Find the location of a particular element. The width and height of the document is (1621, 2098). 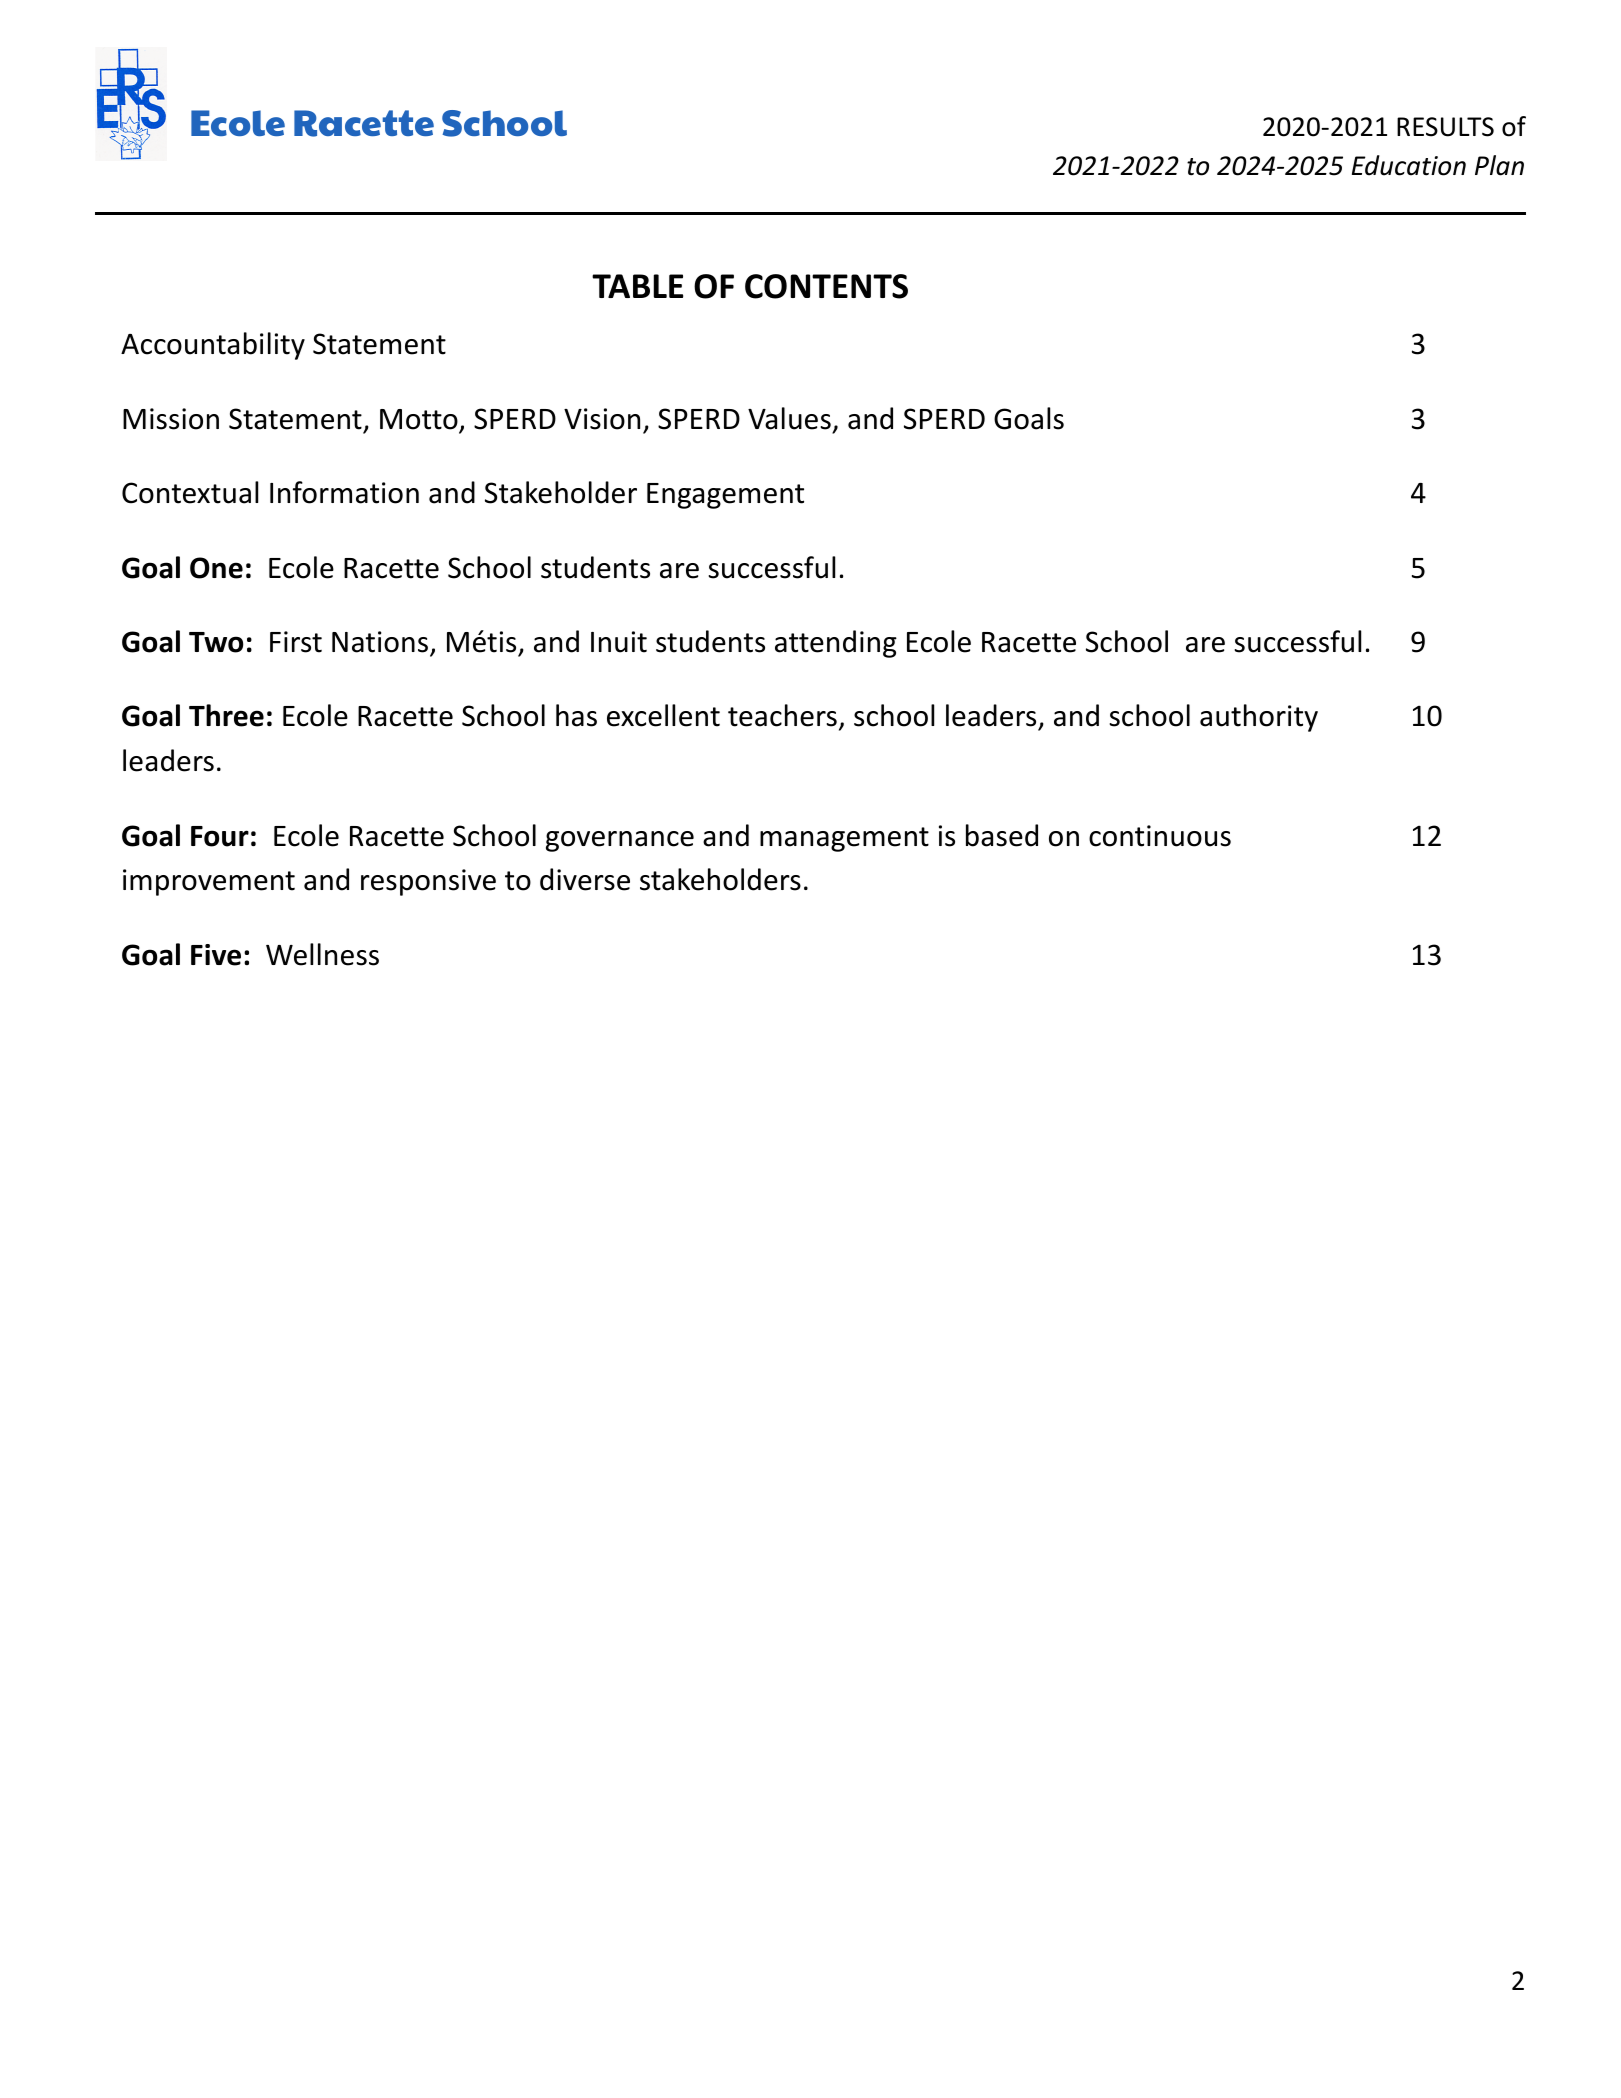

continuous is located at coordinates (1160, 836).
